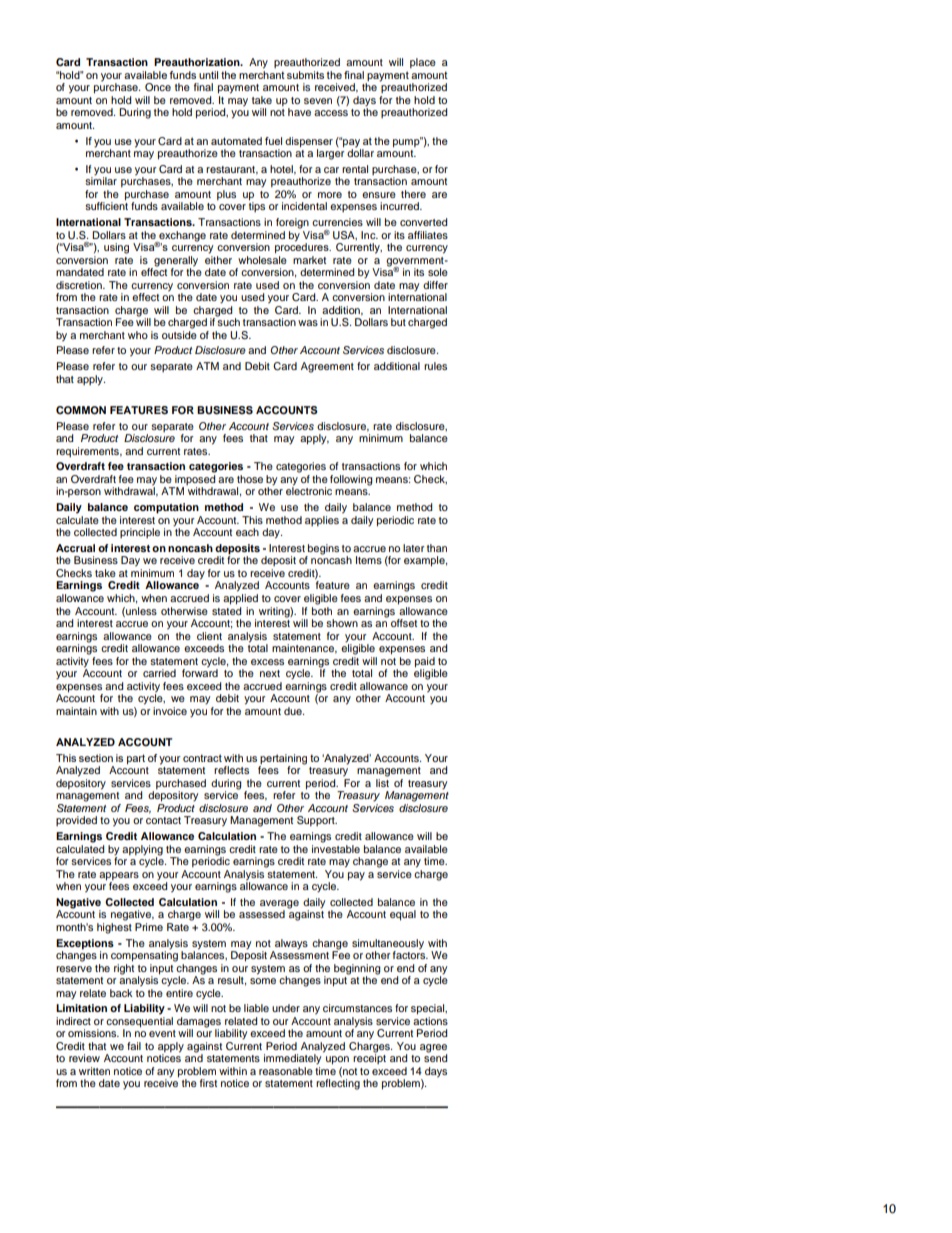 This screenshot has width=952, height=1233. What do you see at coordinates (423, 63) in the screenshot?
I see `place` at bounding box center [423, 63].
